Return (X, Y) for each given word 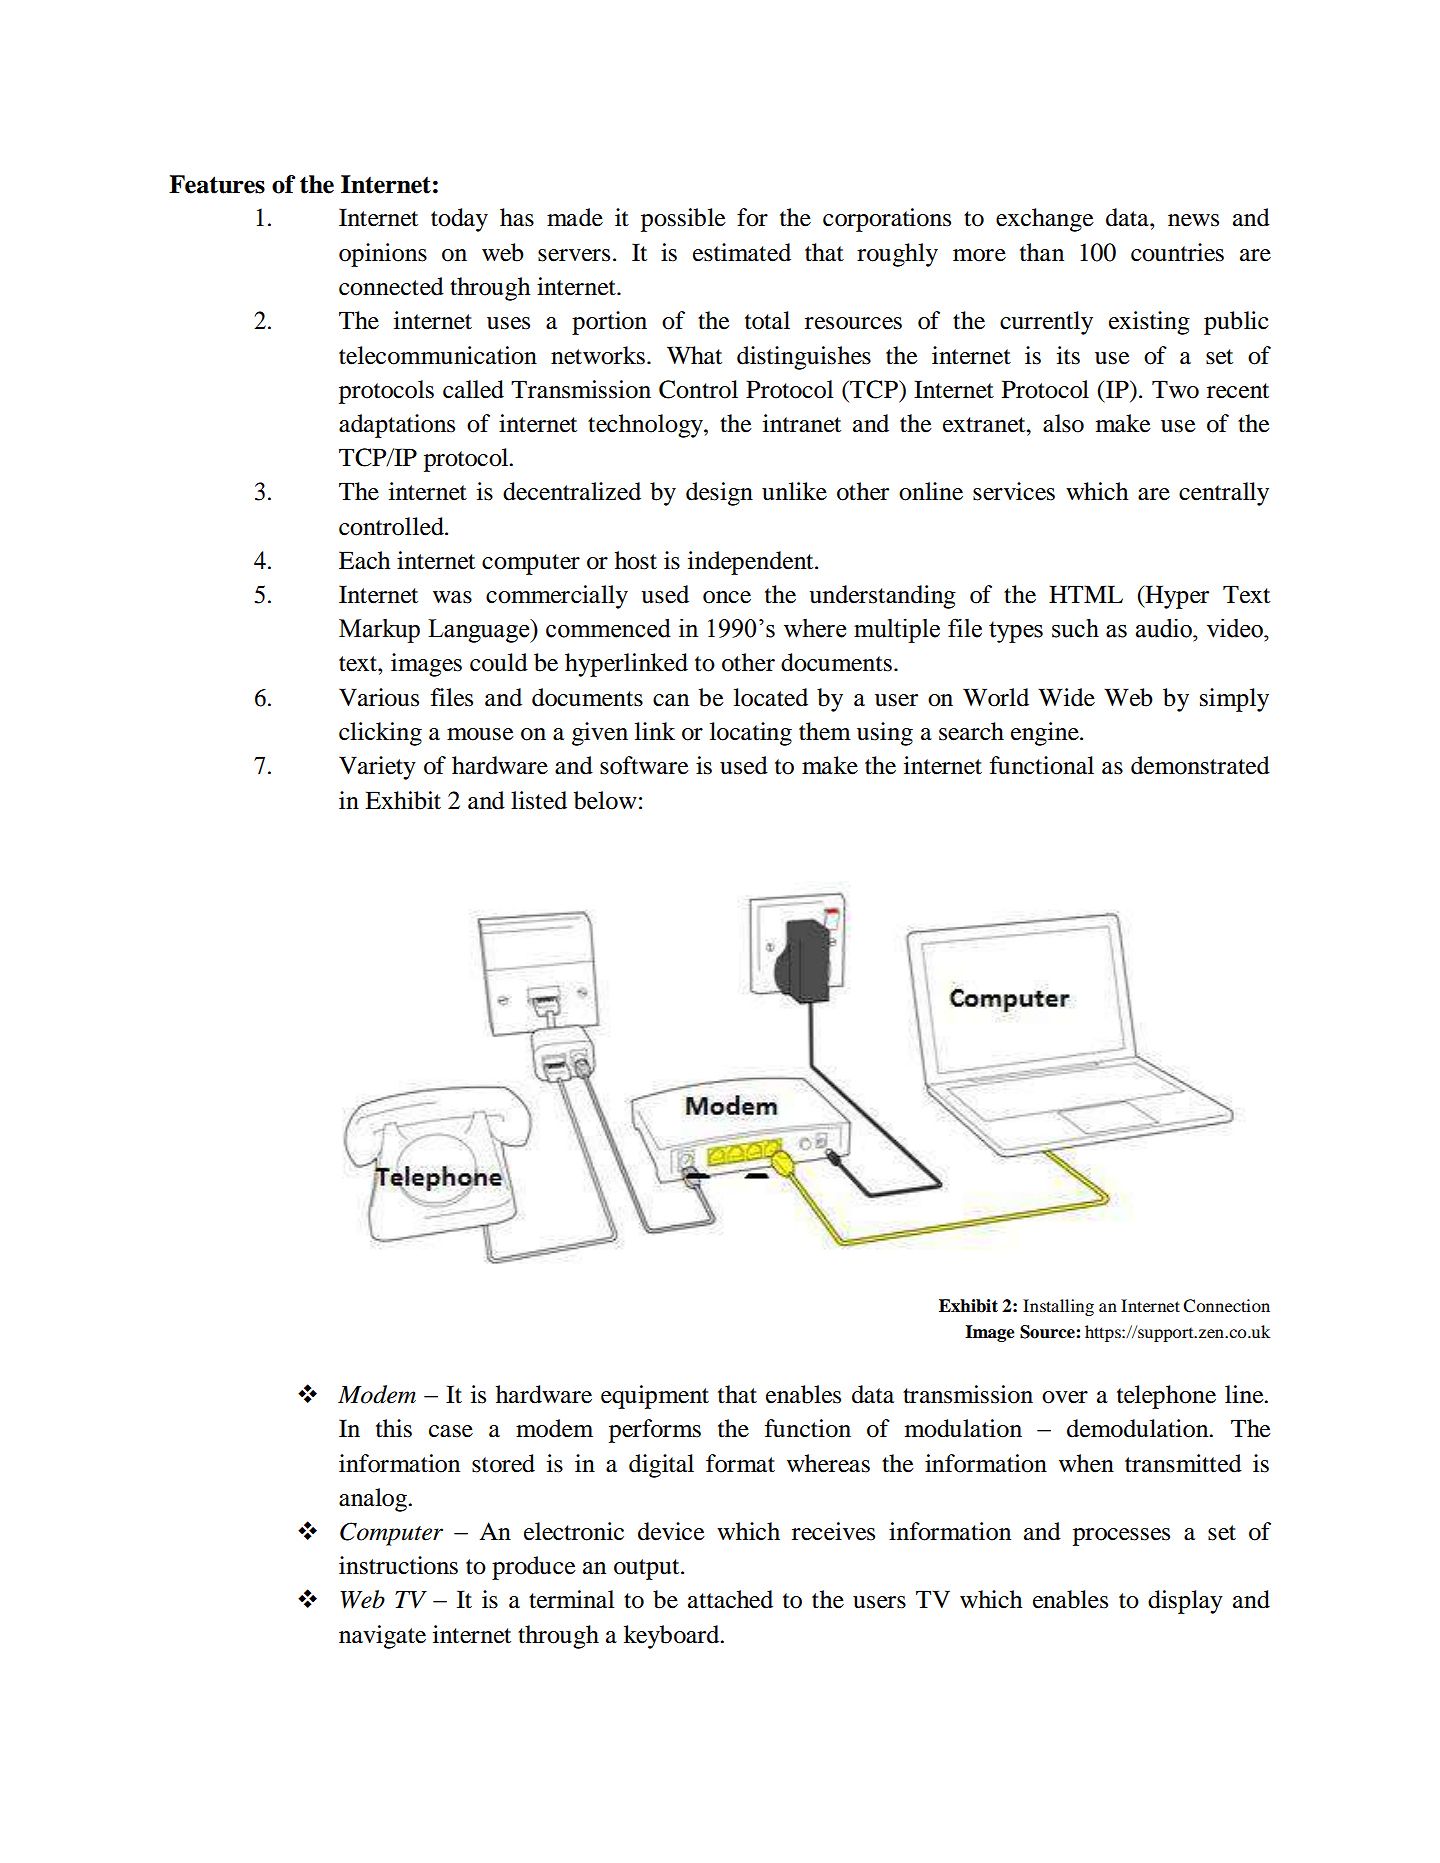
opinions (383, 255)
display (1185, 1602)
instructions (398, 1565)
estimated (742, 252)
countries (1177, 252)
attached (730, 1599)
